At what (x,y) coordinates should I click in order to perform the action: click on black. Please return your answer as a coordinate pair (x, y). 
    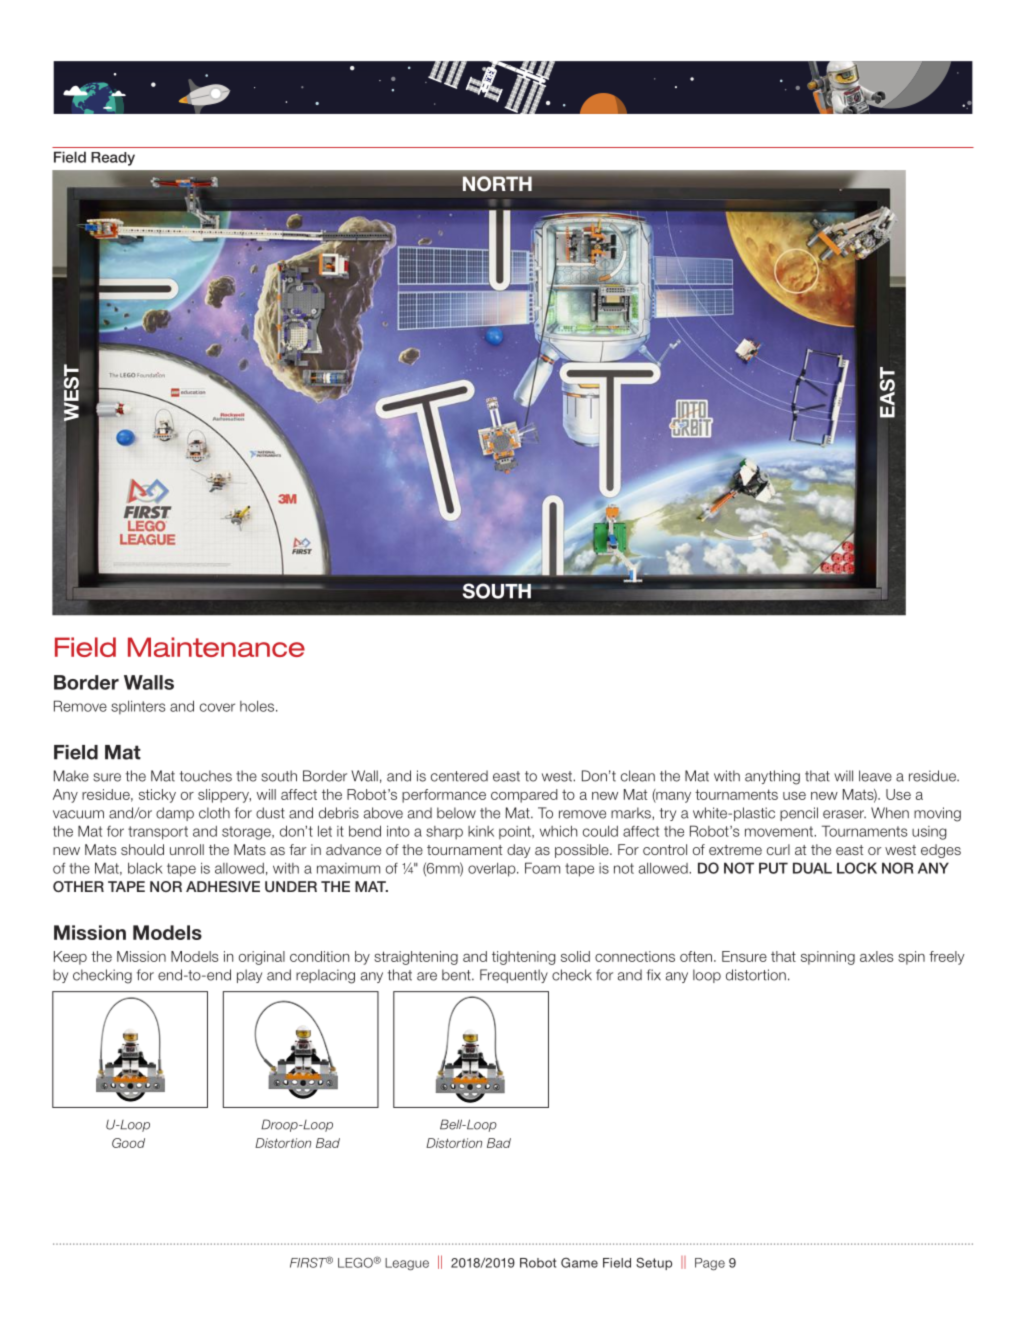
    Looking at the image, I should click on (145, 868).
